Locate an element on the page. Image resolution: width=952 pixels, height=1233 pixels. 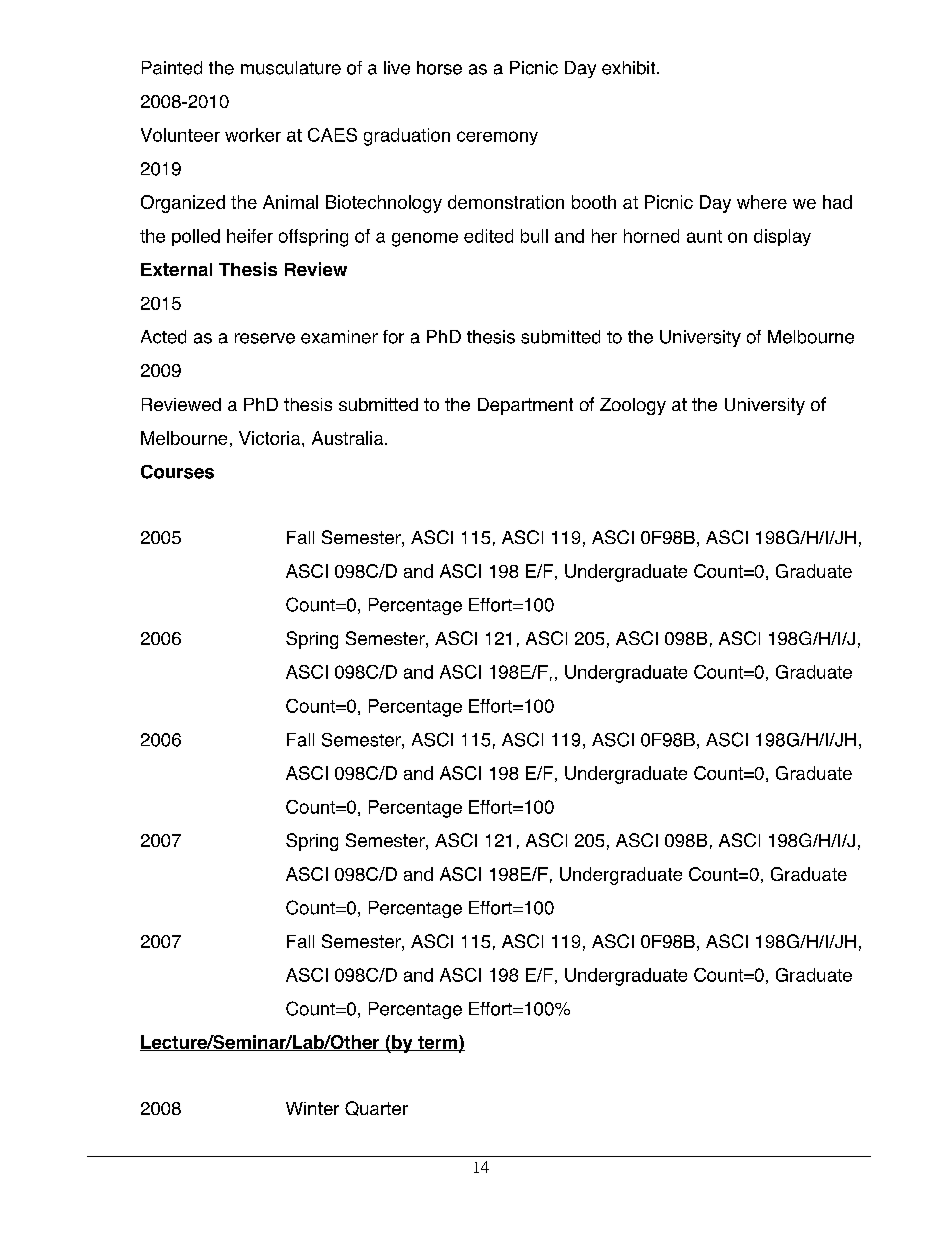
ceremony is located at coordinates (497, 138).
